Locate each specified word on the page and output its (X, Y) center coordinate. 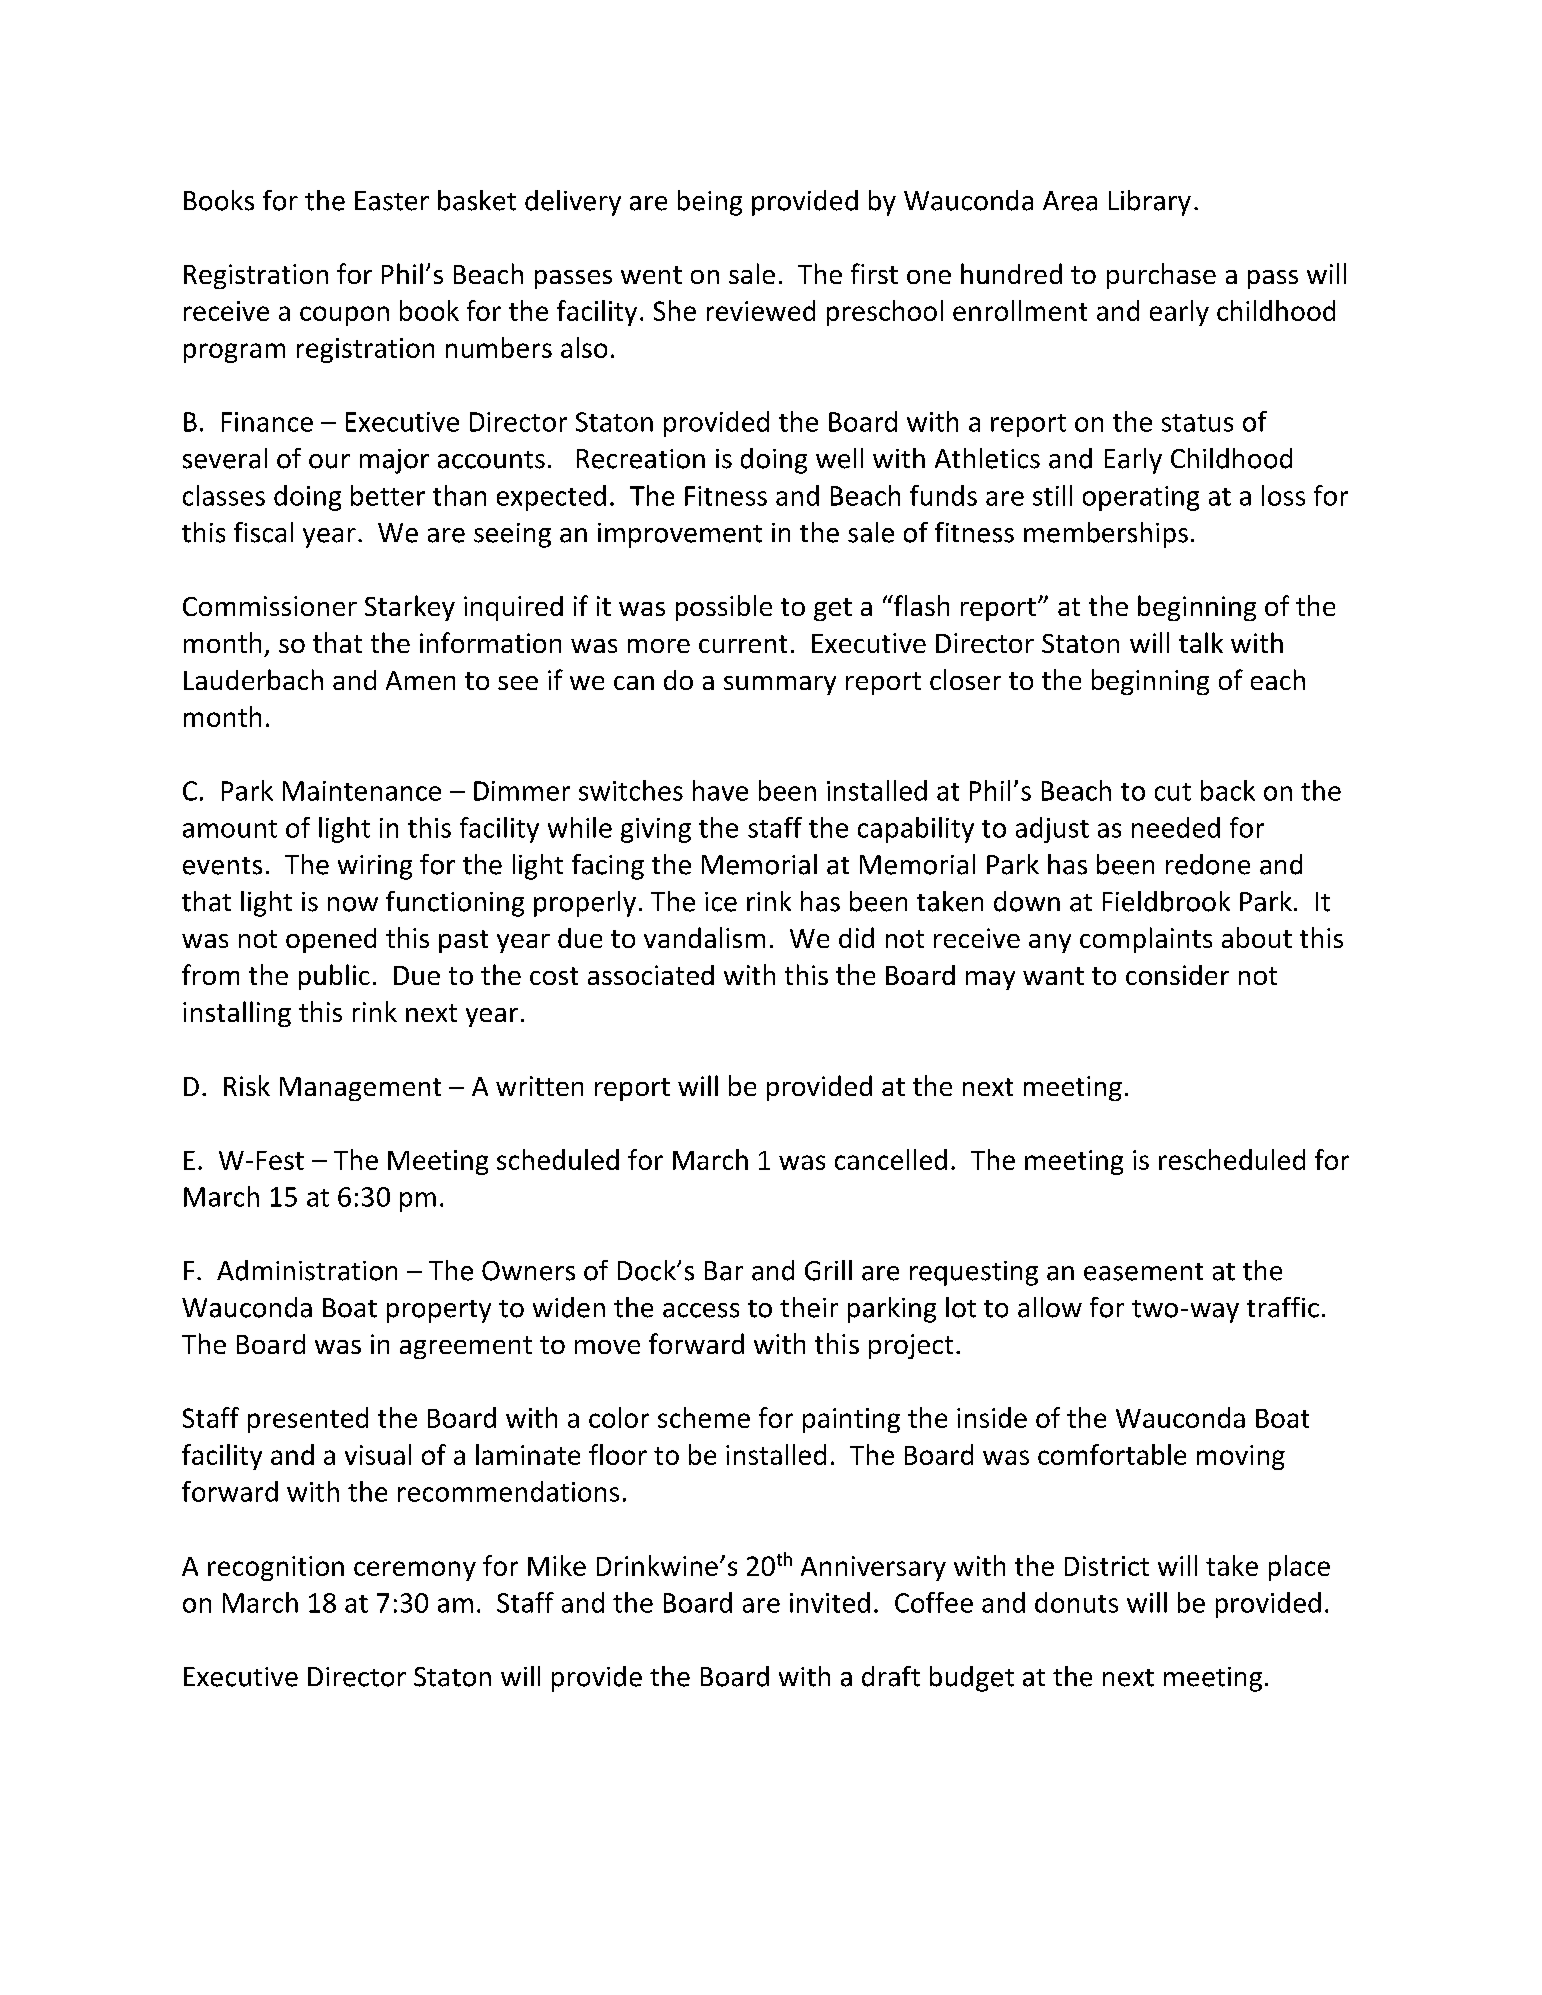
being (710, 203)
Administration (307, 1270)
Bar (724, 1271)
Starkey (410, 608)
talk (1201, 642)
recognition (276, 1568)
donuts (1076, 1602)
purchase (1161, 276)
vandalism (704, 937)
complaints (1146, 940)
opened (331, 940)
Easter (392, 201)
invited (830, 1602)
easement (1143, 1272)
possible (724, 608)
